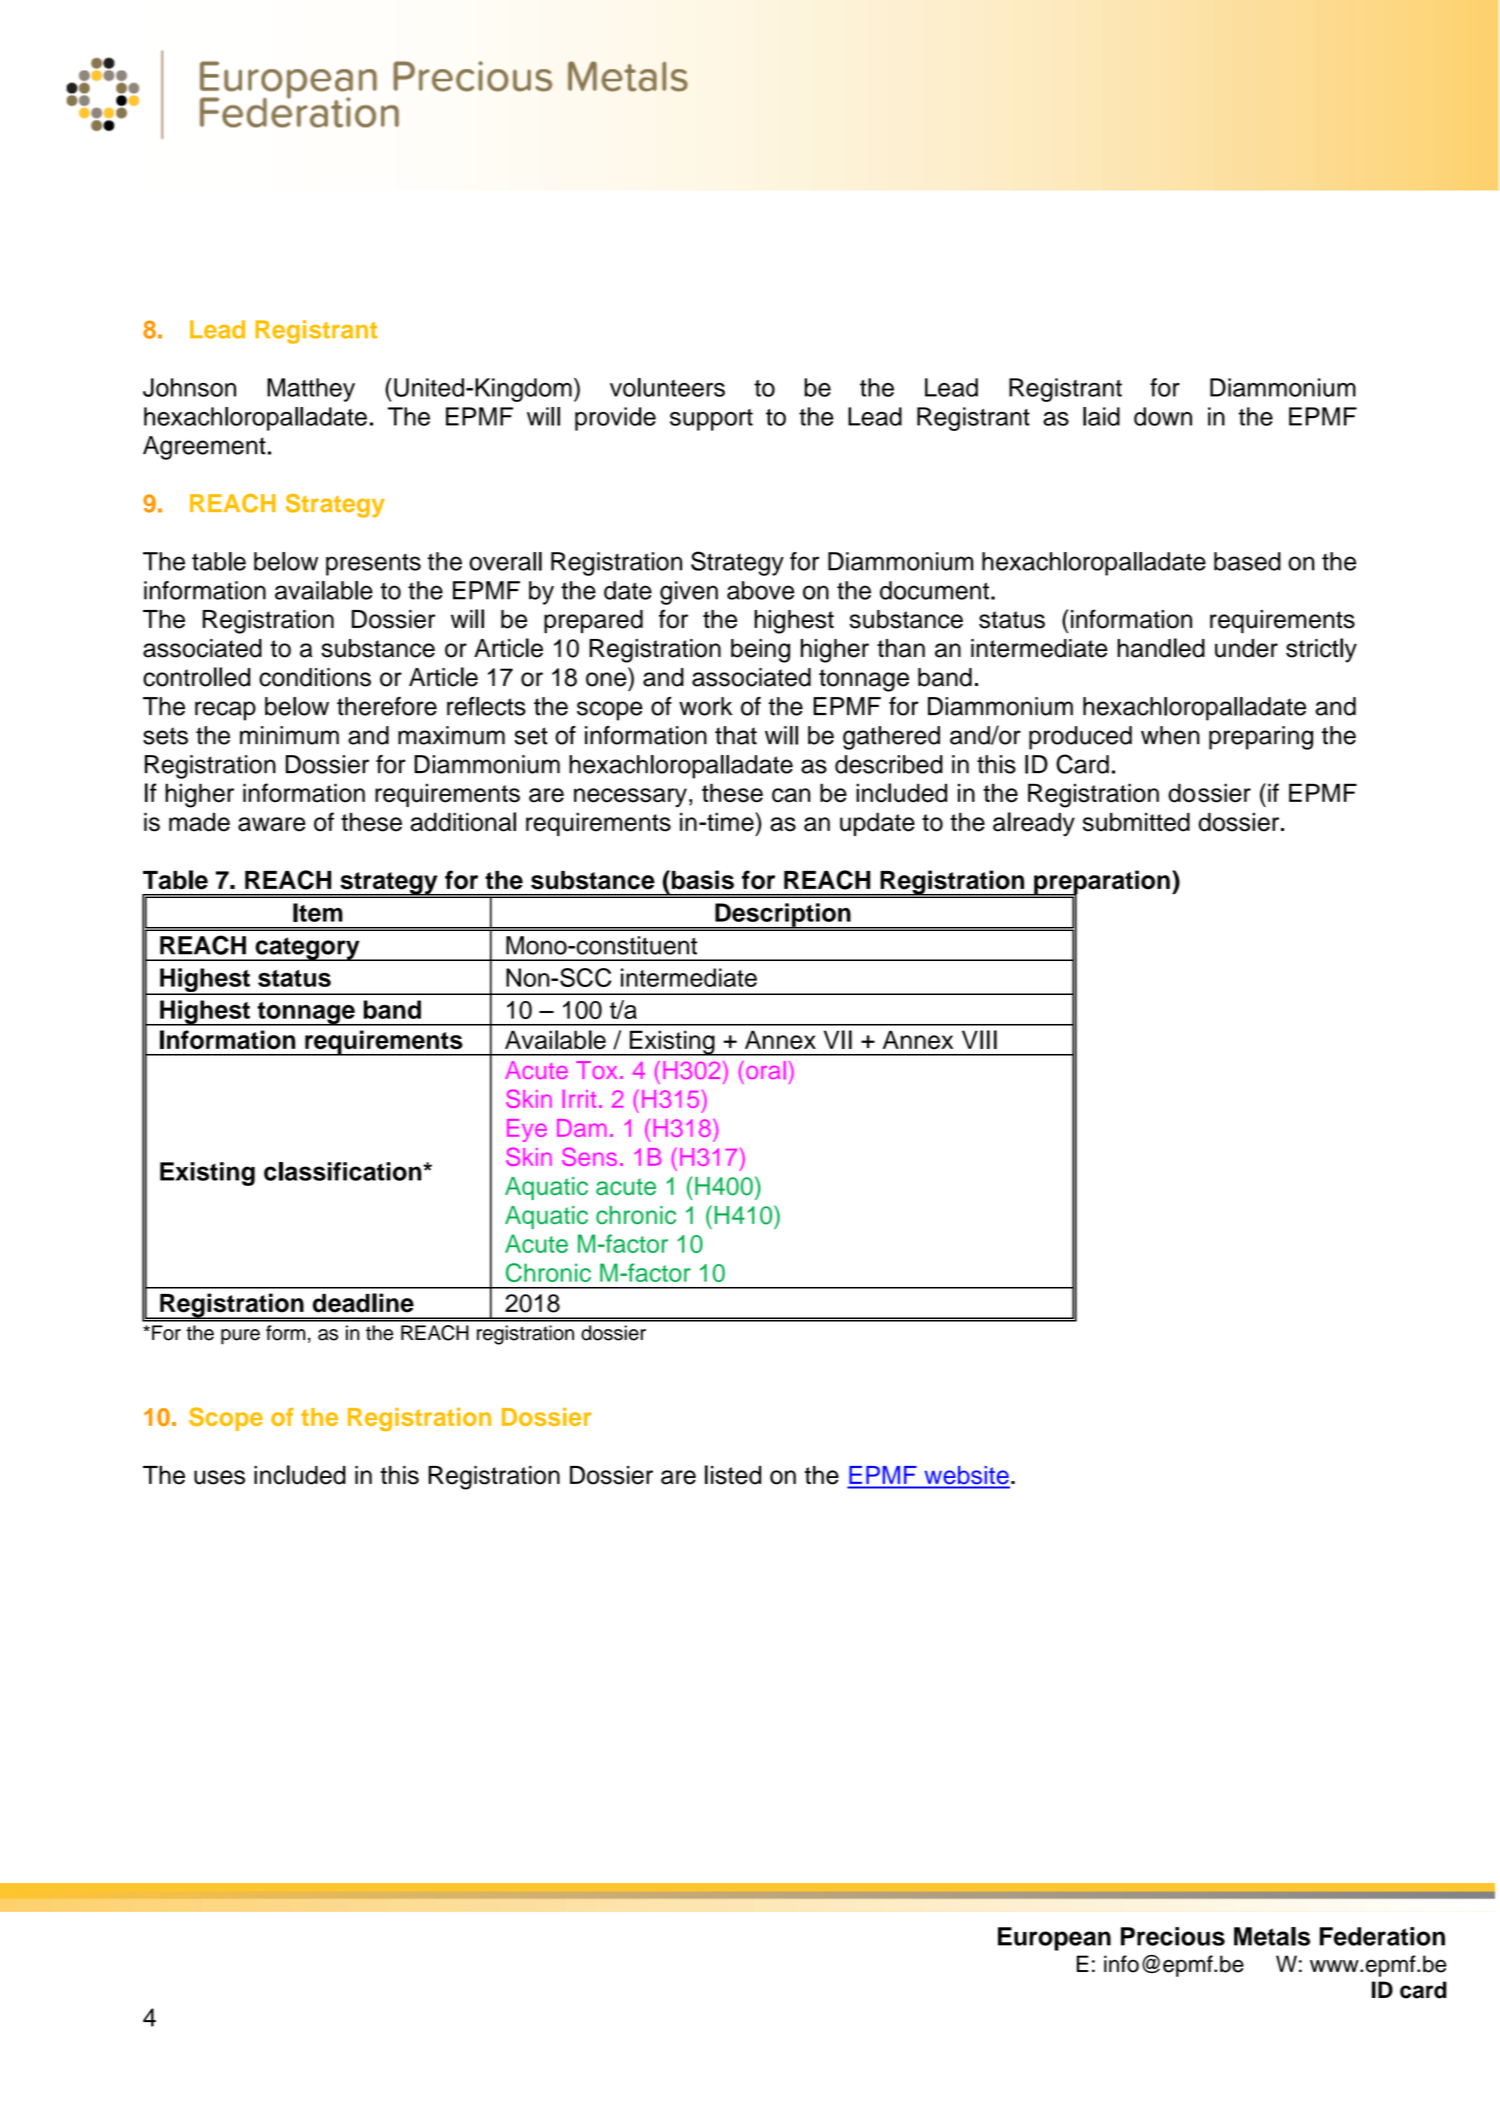 This page has height=2121, width=1500. Describe the element at coordinates (1163, 416) in the page. I see `down` at that location.
